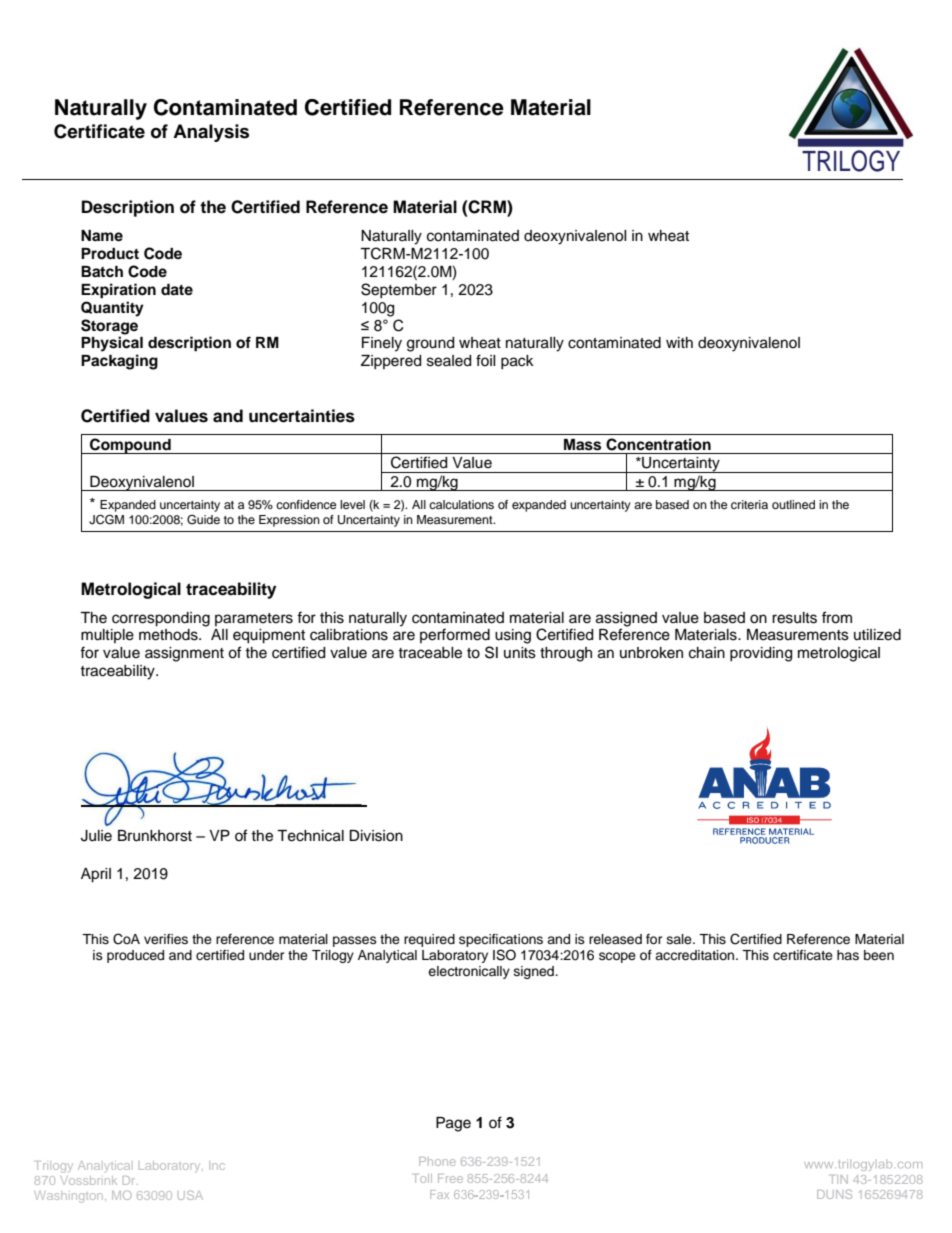  I want to click on outlined, so click(793, 504).
